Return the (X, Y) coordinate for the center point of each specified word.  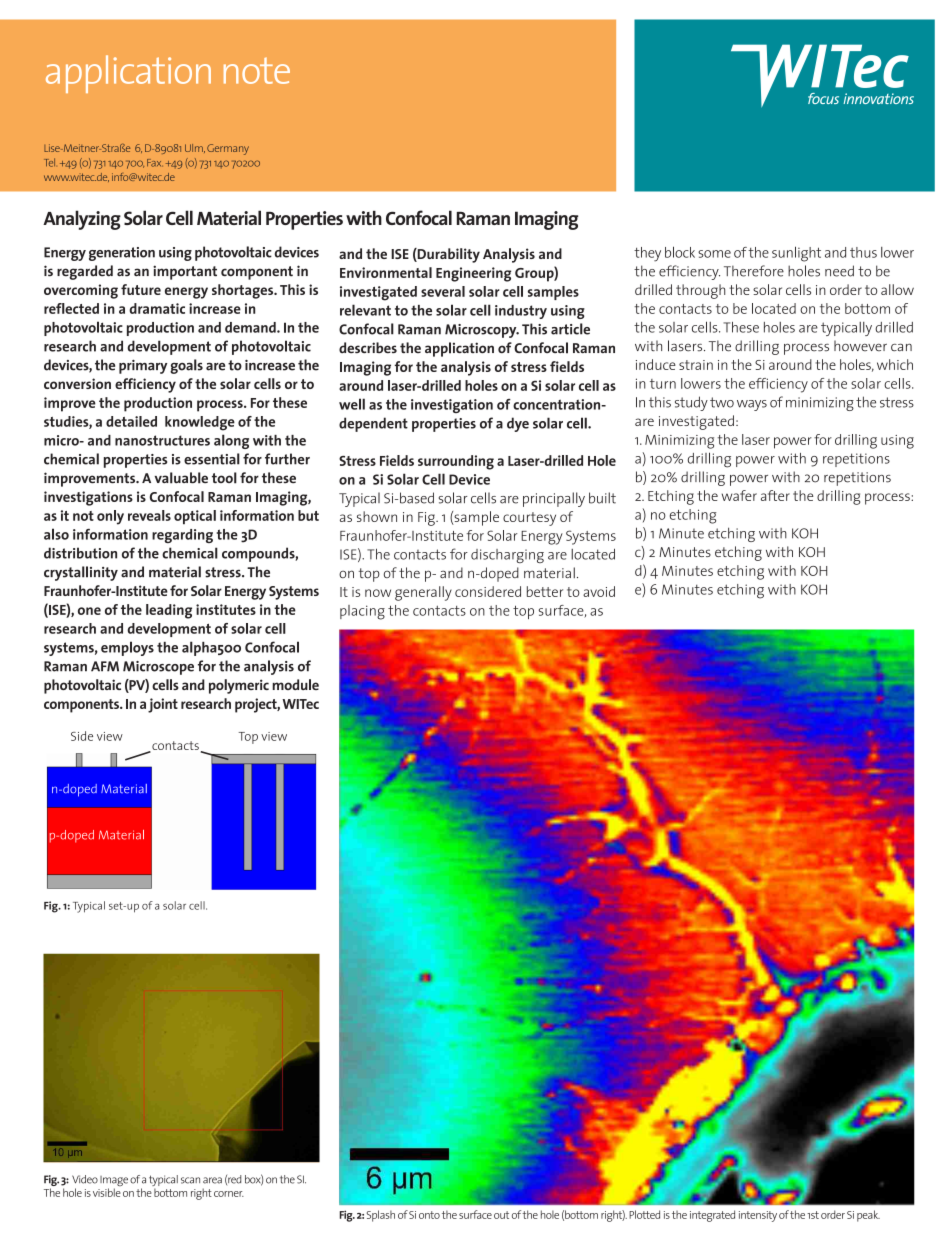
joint (163, 705)
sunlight (796, 254)
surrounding (456, 462)
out (501, 1215)
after (775, 495)
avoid (599, 591)
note (257, 71)
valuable (181, 478)
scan (190, 1180)
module (295, 684)
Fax (155, 163)
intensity (758, 1216)
